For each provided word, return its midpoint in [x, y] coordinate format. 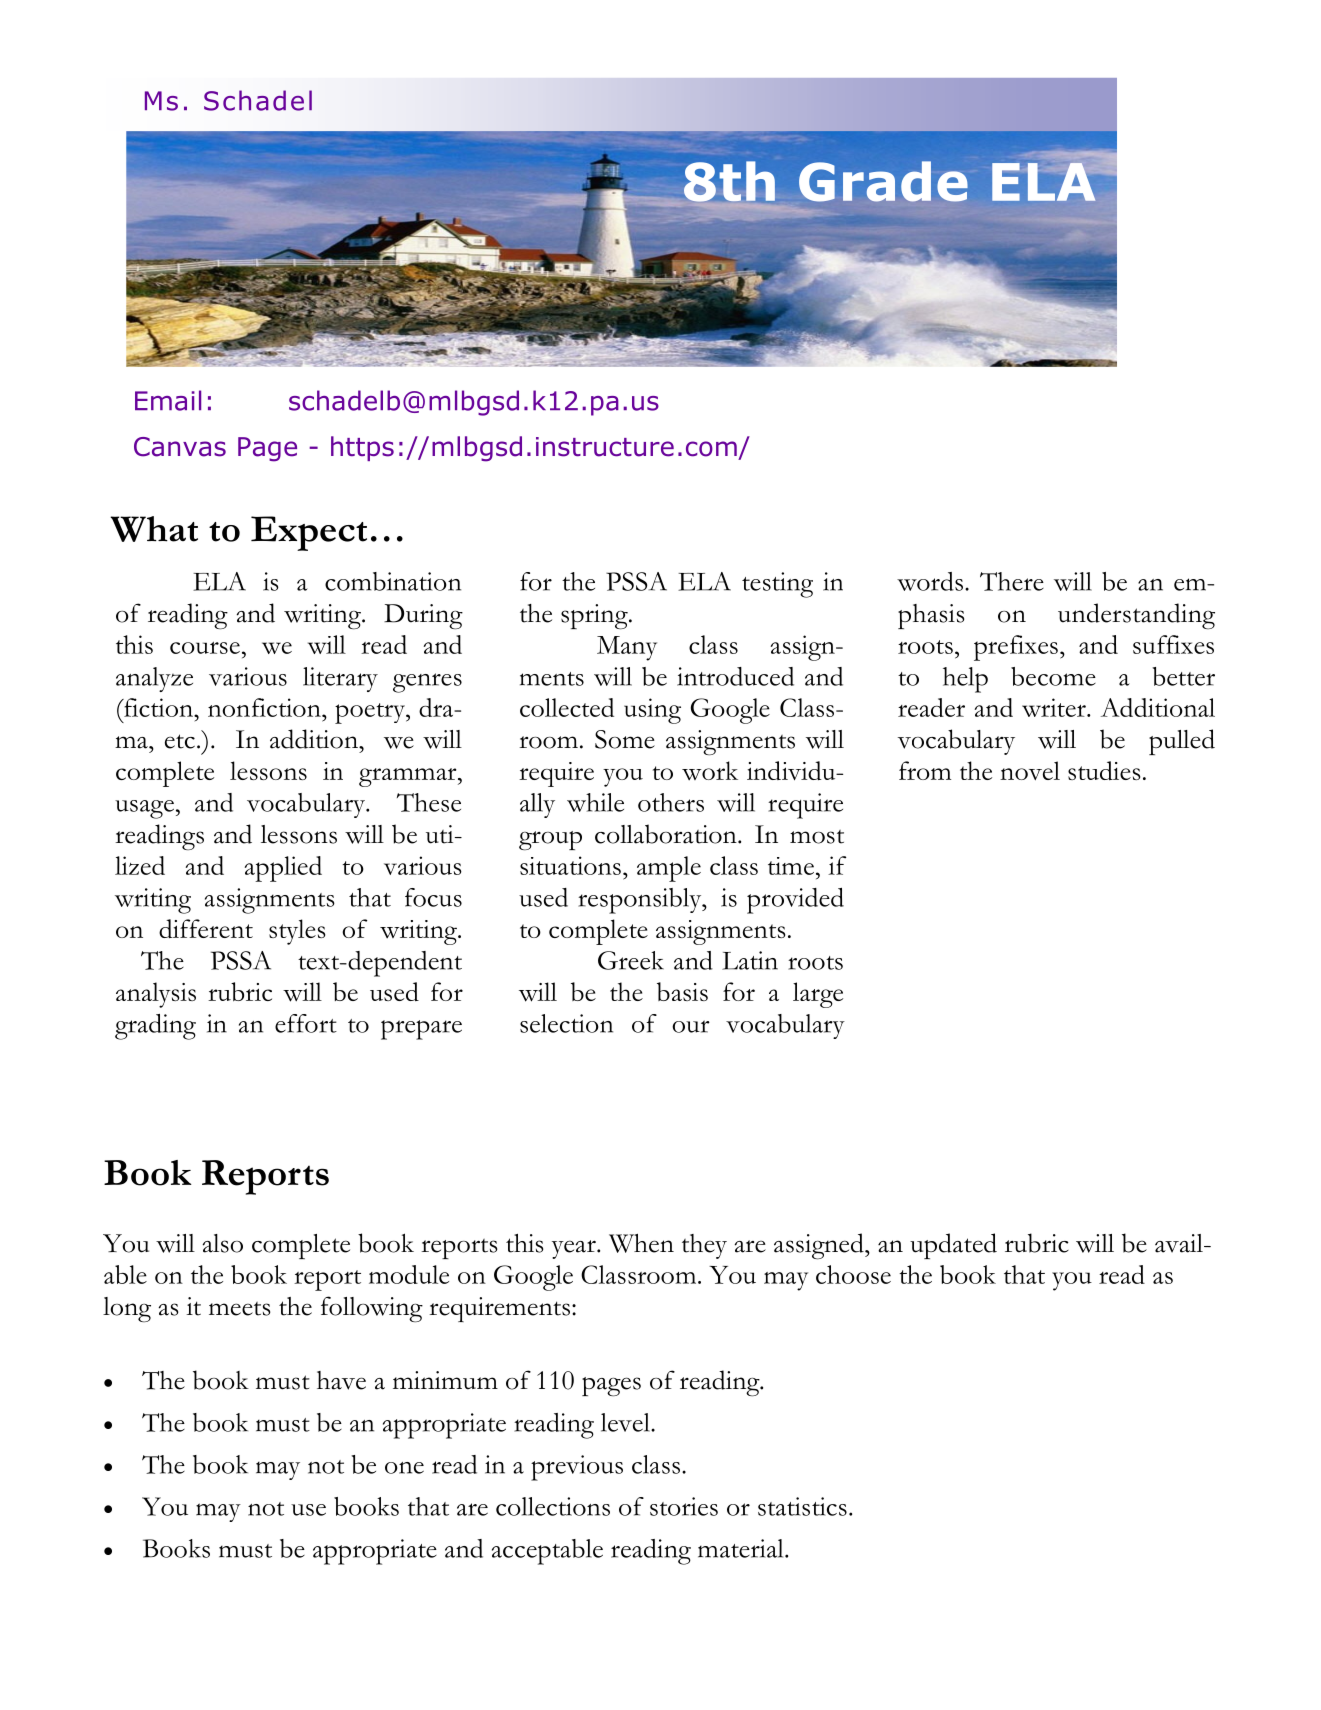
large [818, 995]
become [1053, 676]
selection [566, 1023]
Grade [883, 181]
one [404, 1468]
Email [168, 400]
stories [684, 1506]
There [1012, 581]
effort [306, 1023]
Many [627, 648]
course [205, 648]
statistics [802, 1506]
